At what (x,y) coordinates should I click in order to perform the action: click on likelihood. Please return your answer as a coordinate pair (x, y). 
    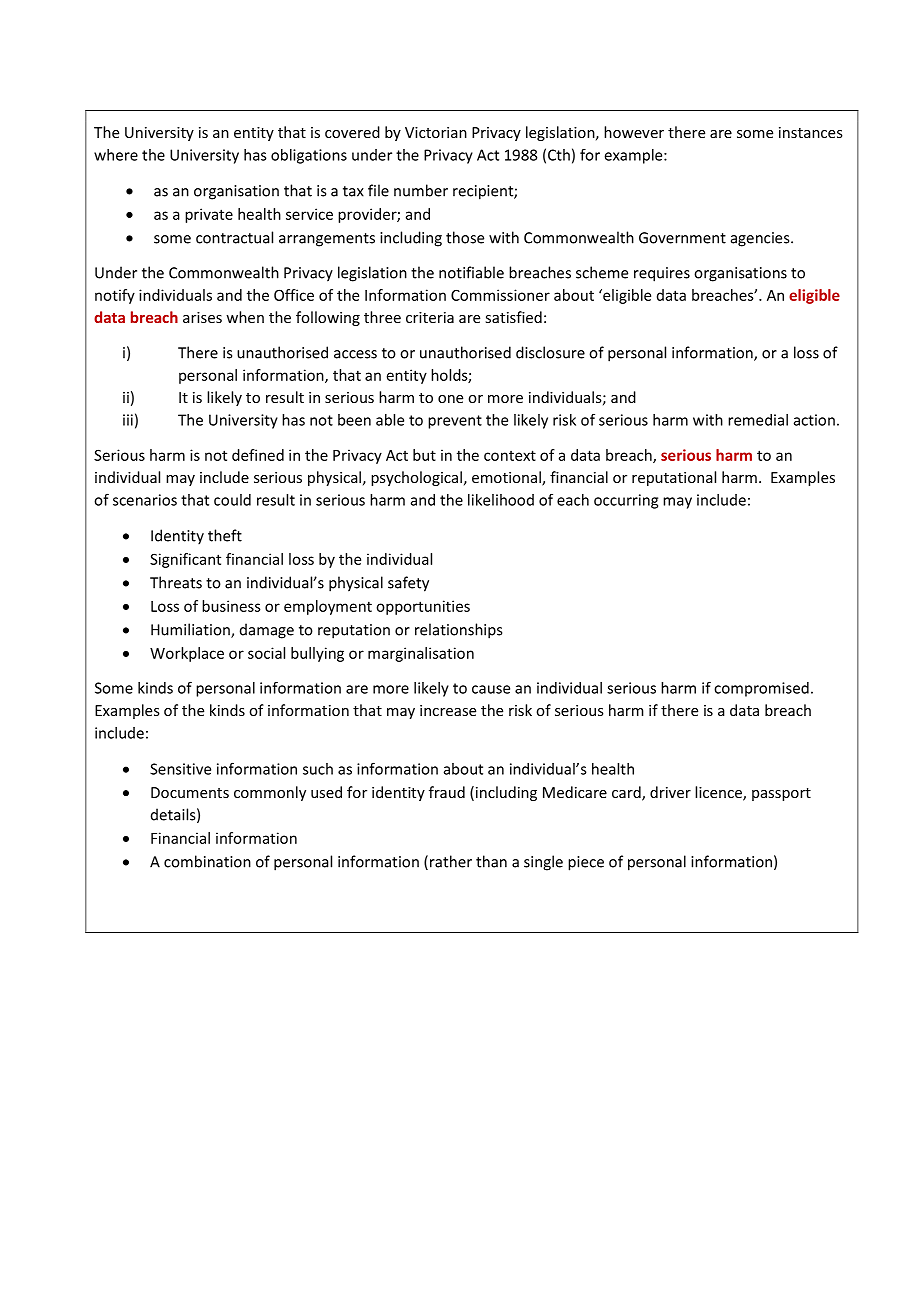
    Looking at the image, I should click on (501, 500).
